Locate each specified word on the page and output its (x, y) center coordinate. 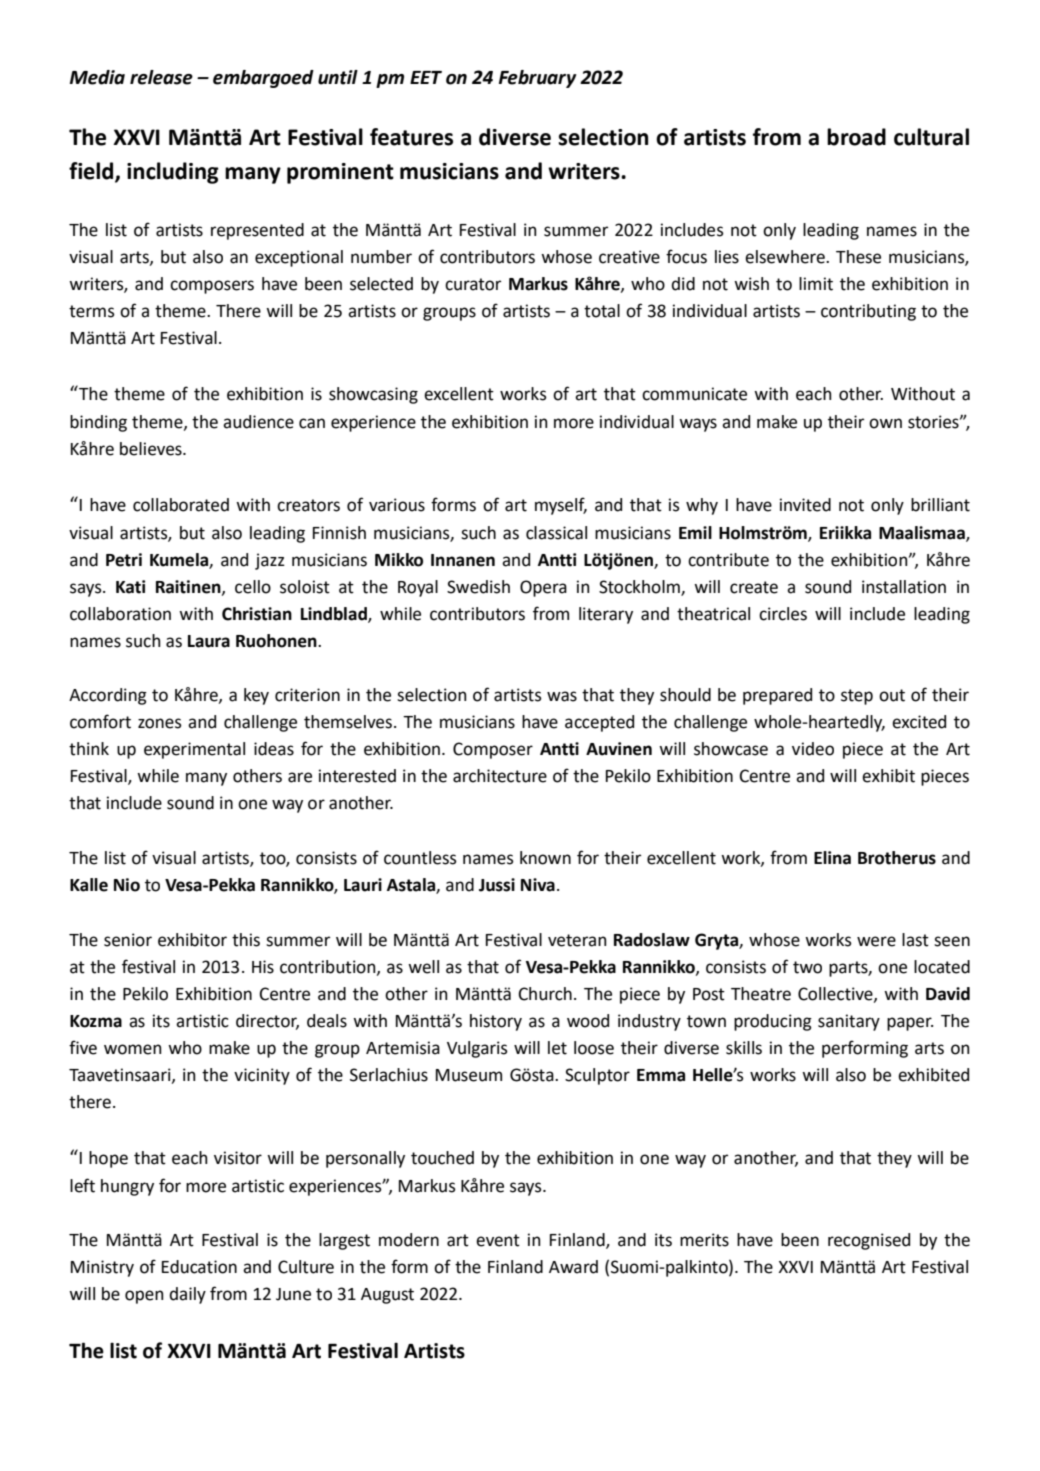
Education (199, 1267)
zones (160, 723)
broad (856, 137)
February (538, 79)
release (161, 77)
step (857, 697)
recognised (869, 1241)
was (562, 696)
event (498, 1240)
